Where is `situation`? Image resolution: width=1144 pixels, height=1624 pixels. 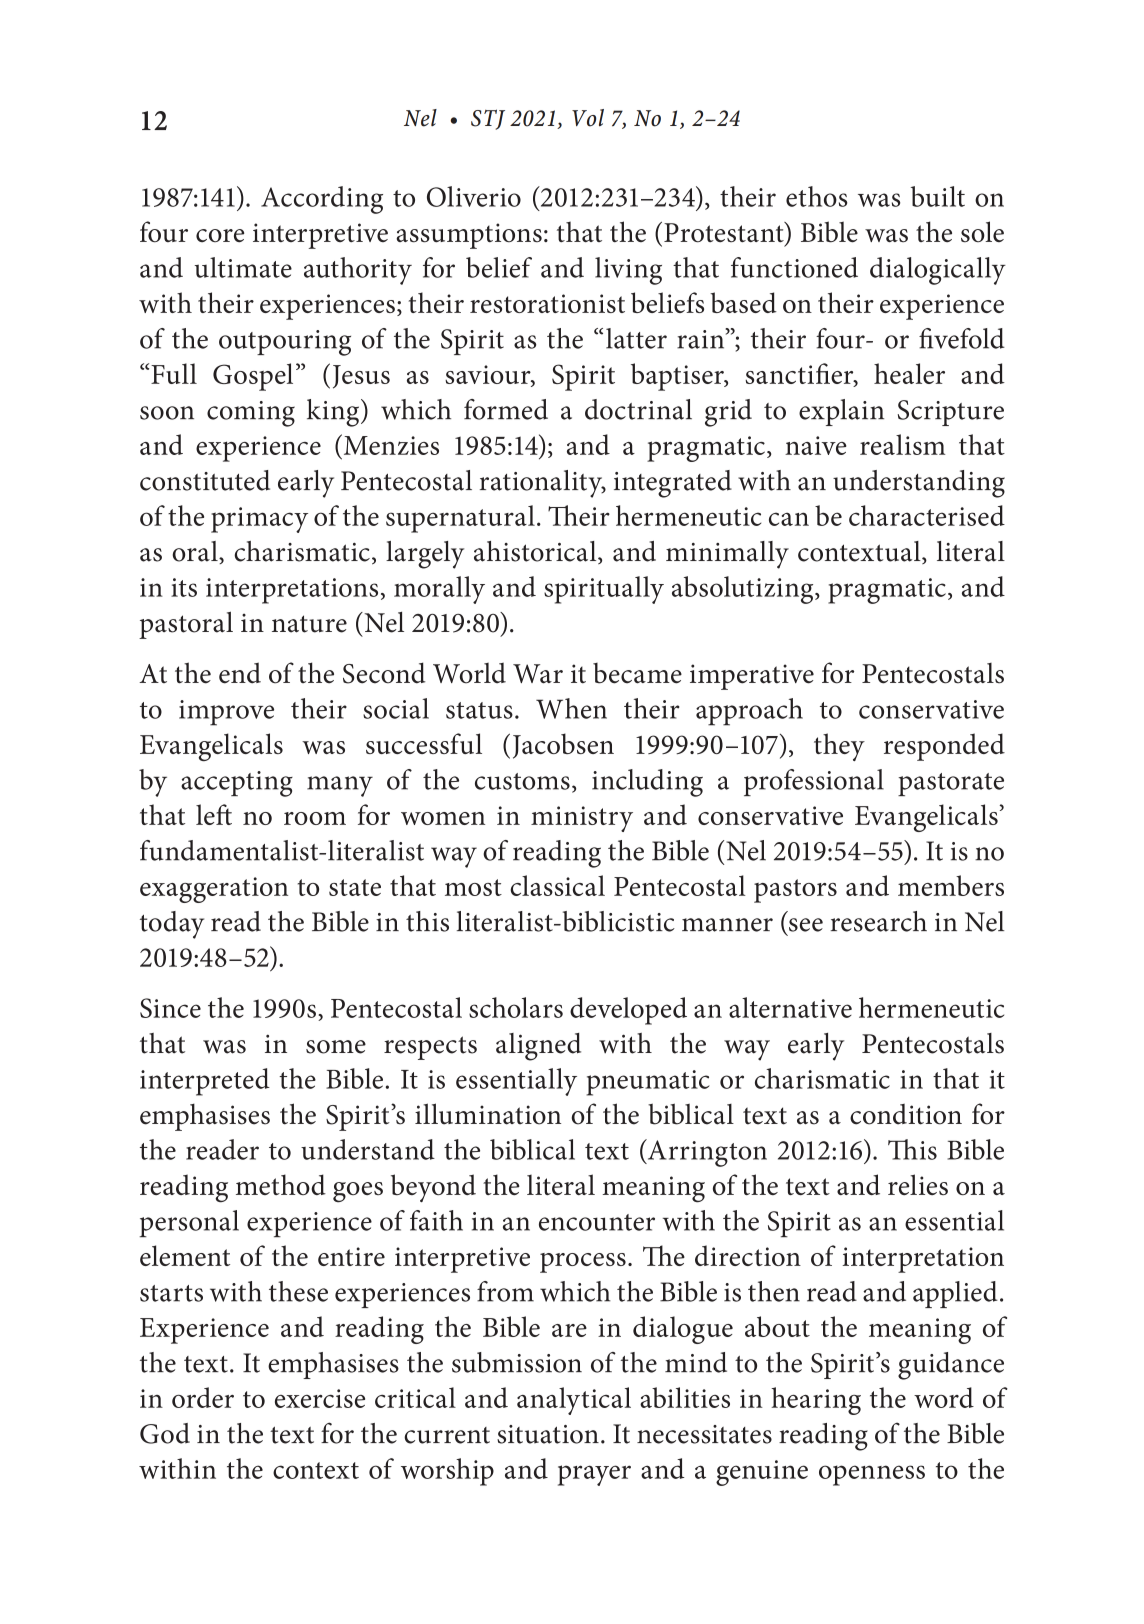
situation is located at coordinates (548, 1434).
